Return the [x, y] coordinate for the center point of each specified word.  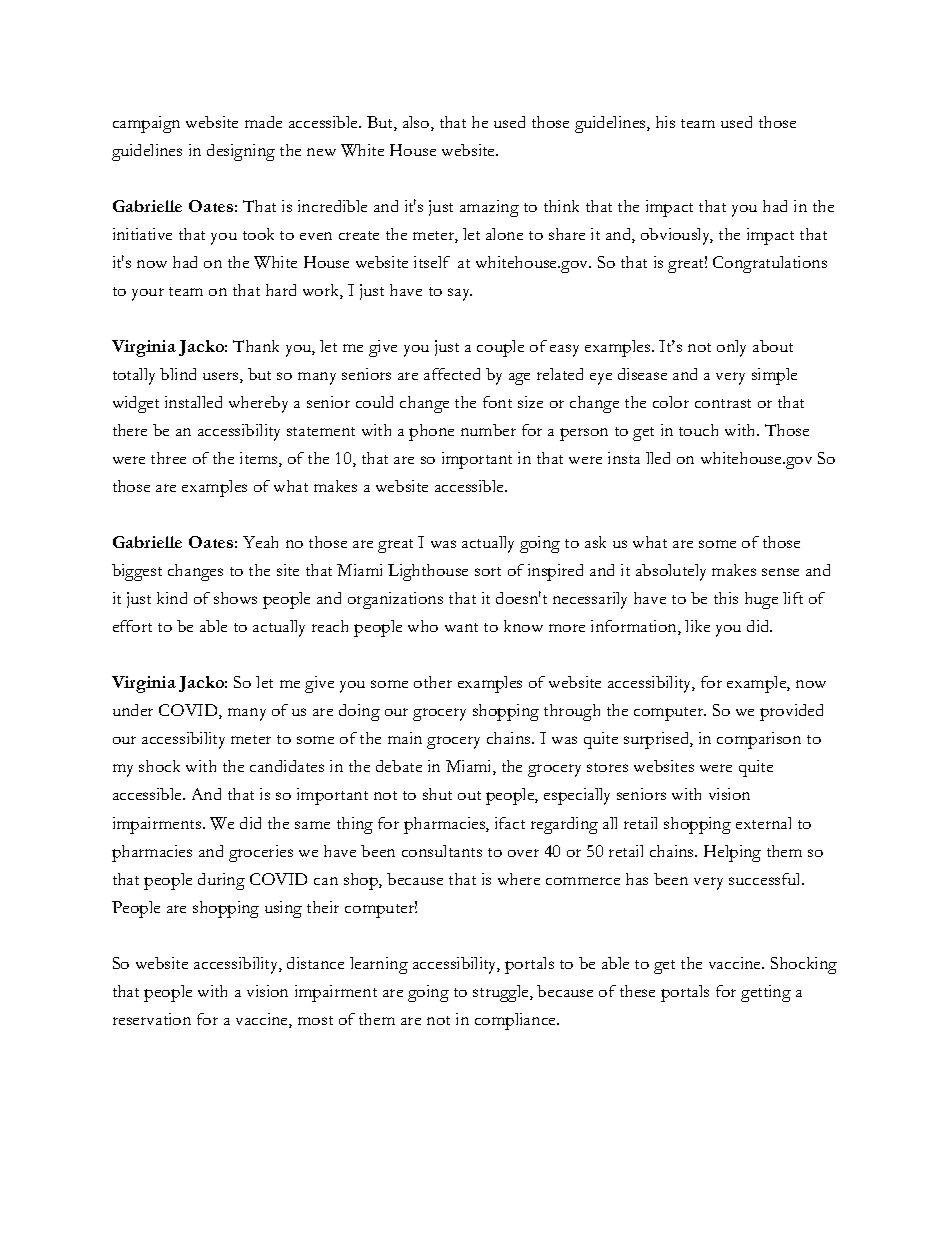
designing [241, 152]
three [168, 458]
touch [698, 430]
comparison [759, 740]
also [417, 123]
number [488, 430]
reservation [152, 1019]
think [561, 206]
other [433, 682]
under [133, 710]
